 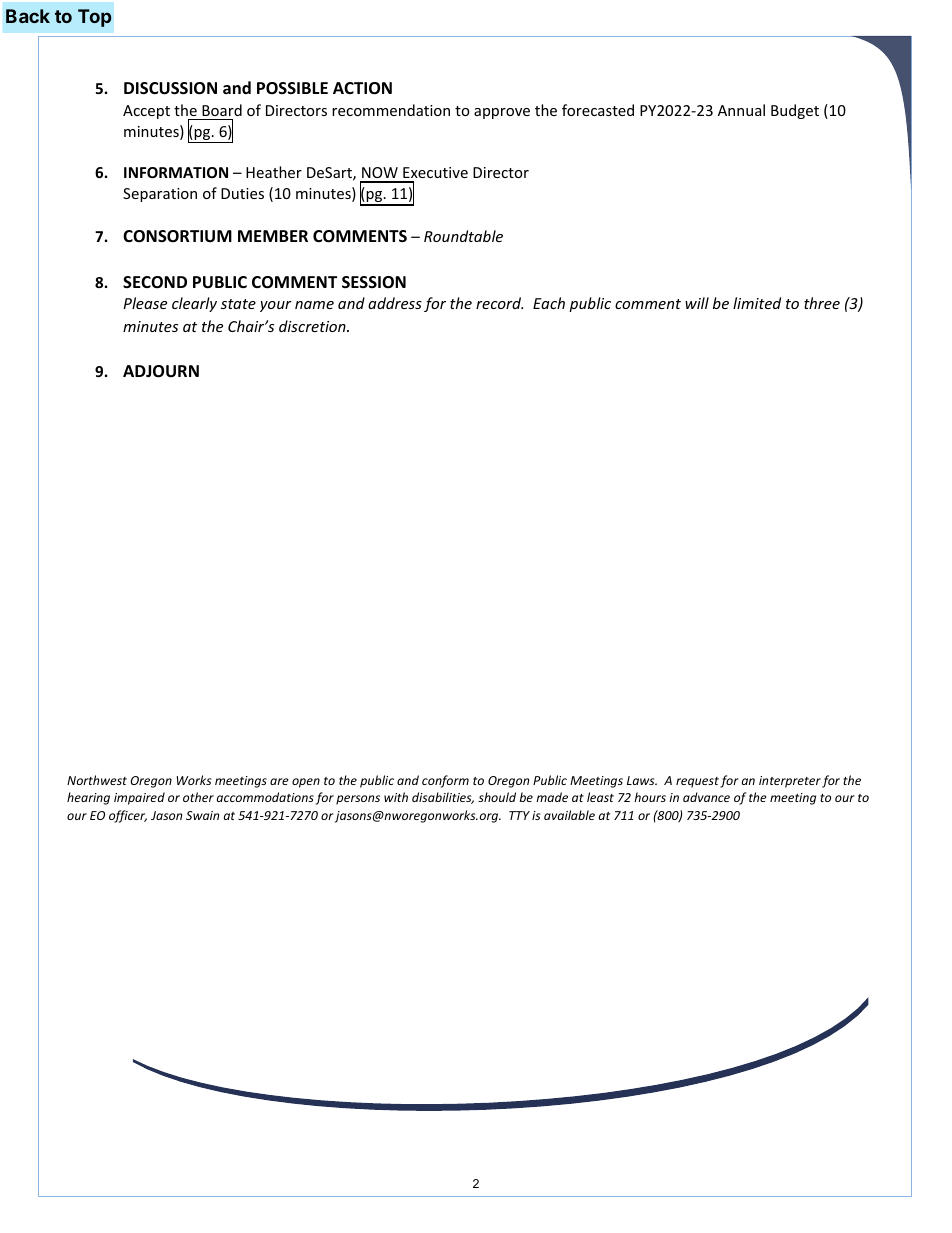 What do you see at coordinates (502, 113) in the image?
I see `approve` at bounding box center [502, 113].
